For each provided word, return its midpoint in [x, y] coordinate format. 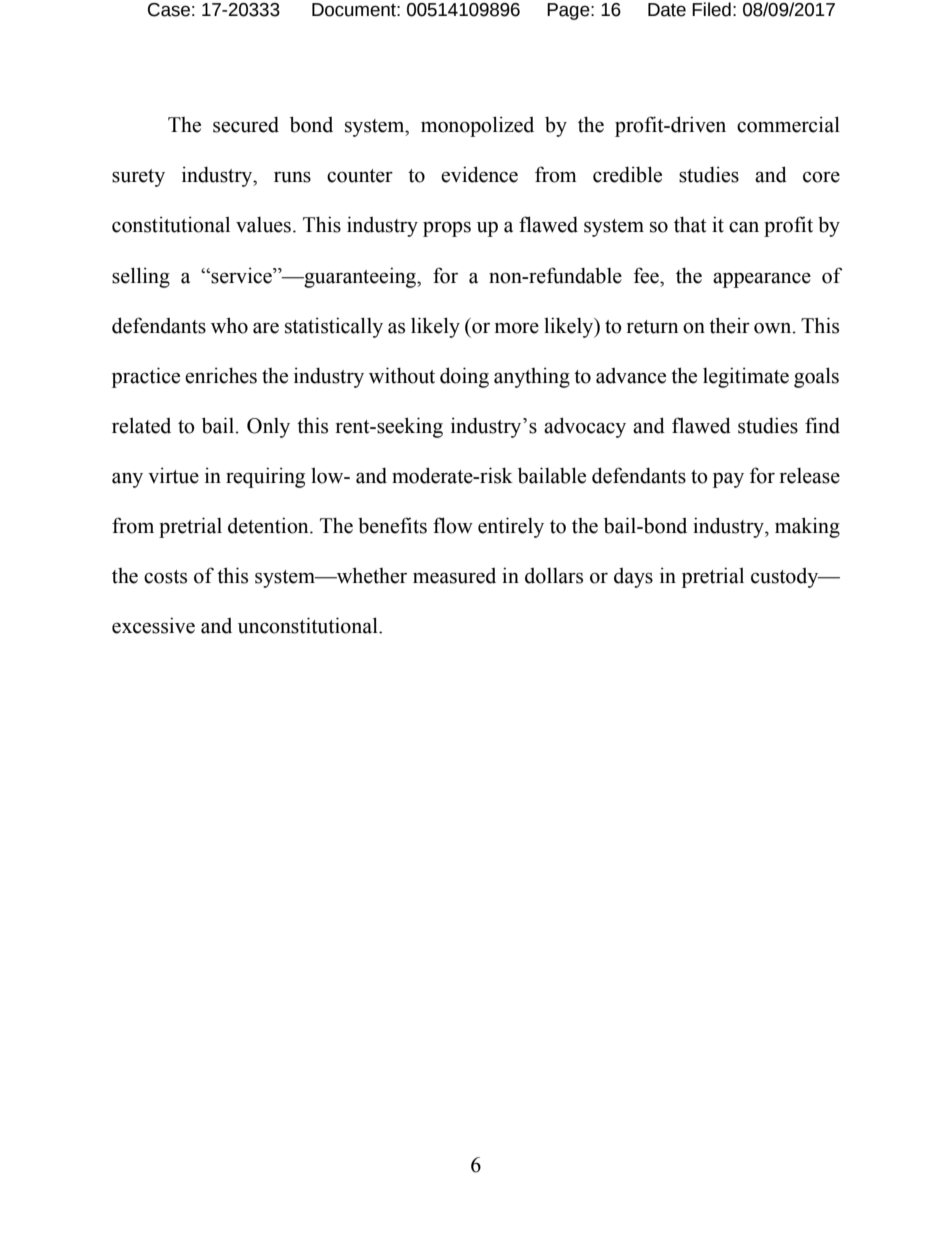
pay [728, 480]
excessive [153, 625]
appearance [762, 280]
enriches [221, 375]
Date [667, 10]
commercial [788, 124]
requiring [265, 477]
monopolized [477, 126]
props [447, 229]
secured [246, 125]
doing [464, 377]
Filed [711, 9]
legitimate [746, 377]
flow [453, 525]
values [263, 225]
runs [292, 177]
